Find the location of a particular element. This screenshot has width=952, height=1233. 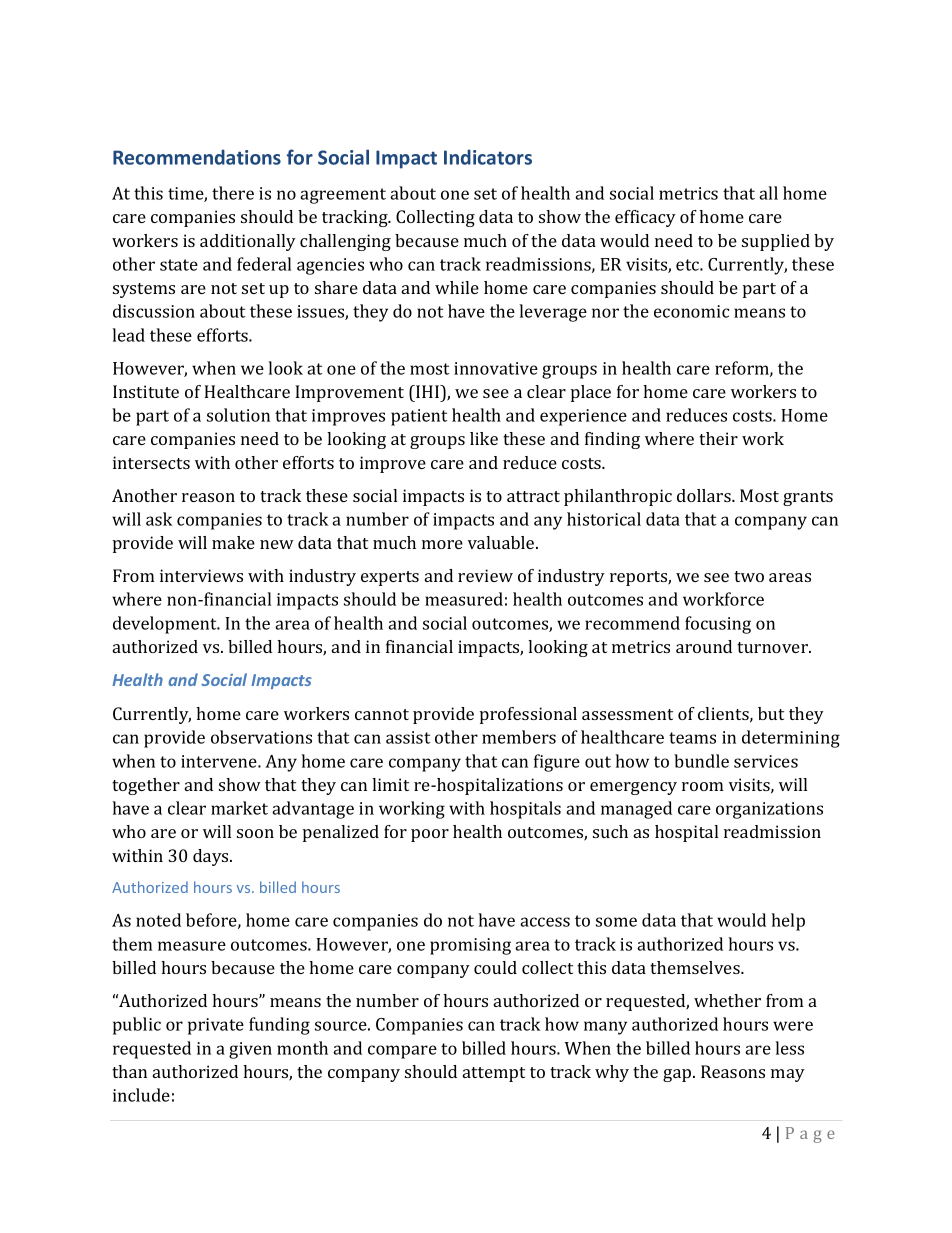

development is located at coordinates (166, 625).
